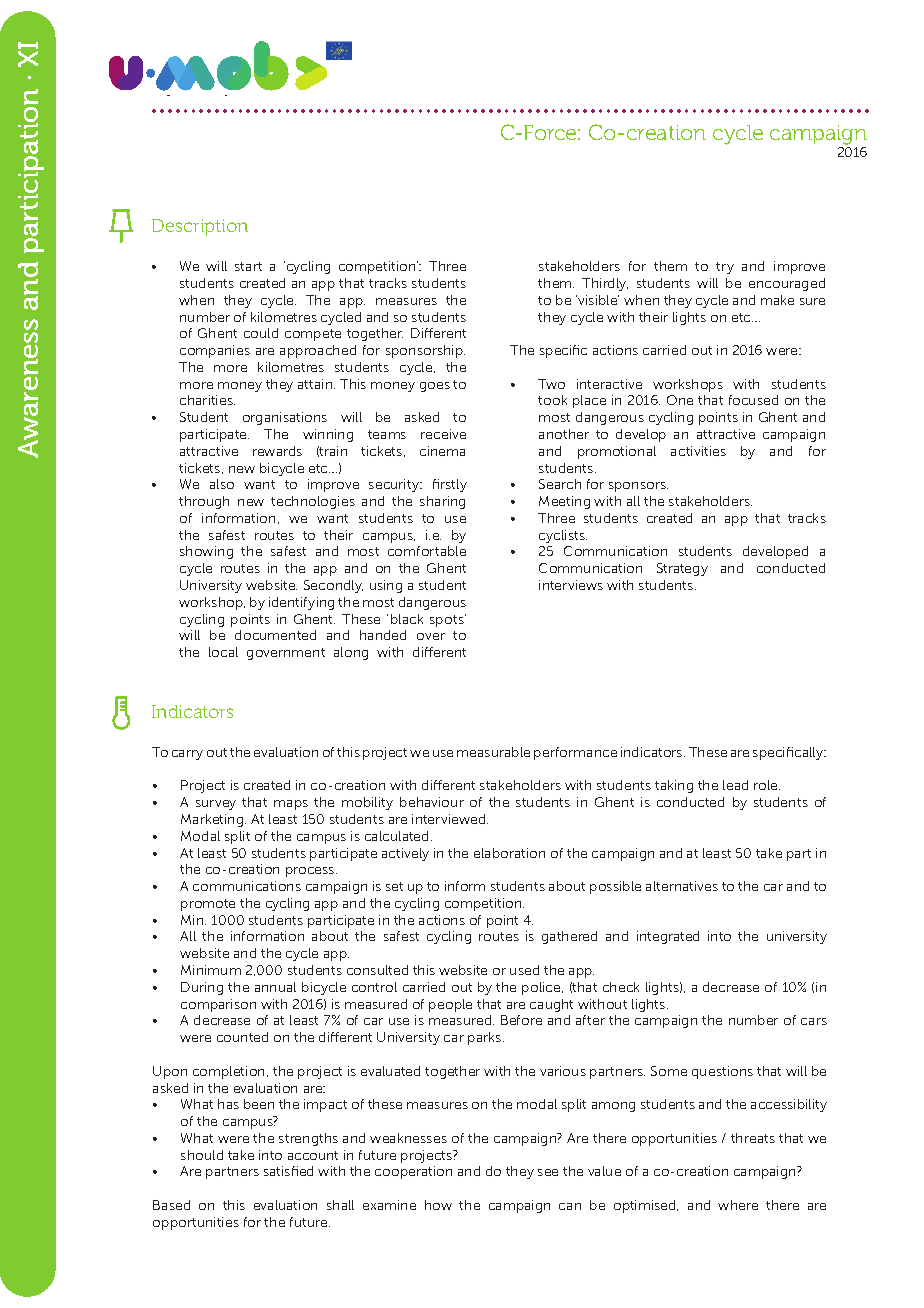  I want to click on Thirdly, so click(605, 284).
